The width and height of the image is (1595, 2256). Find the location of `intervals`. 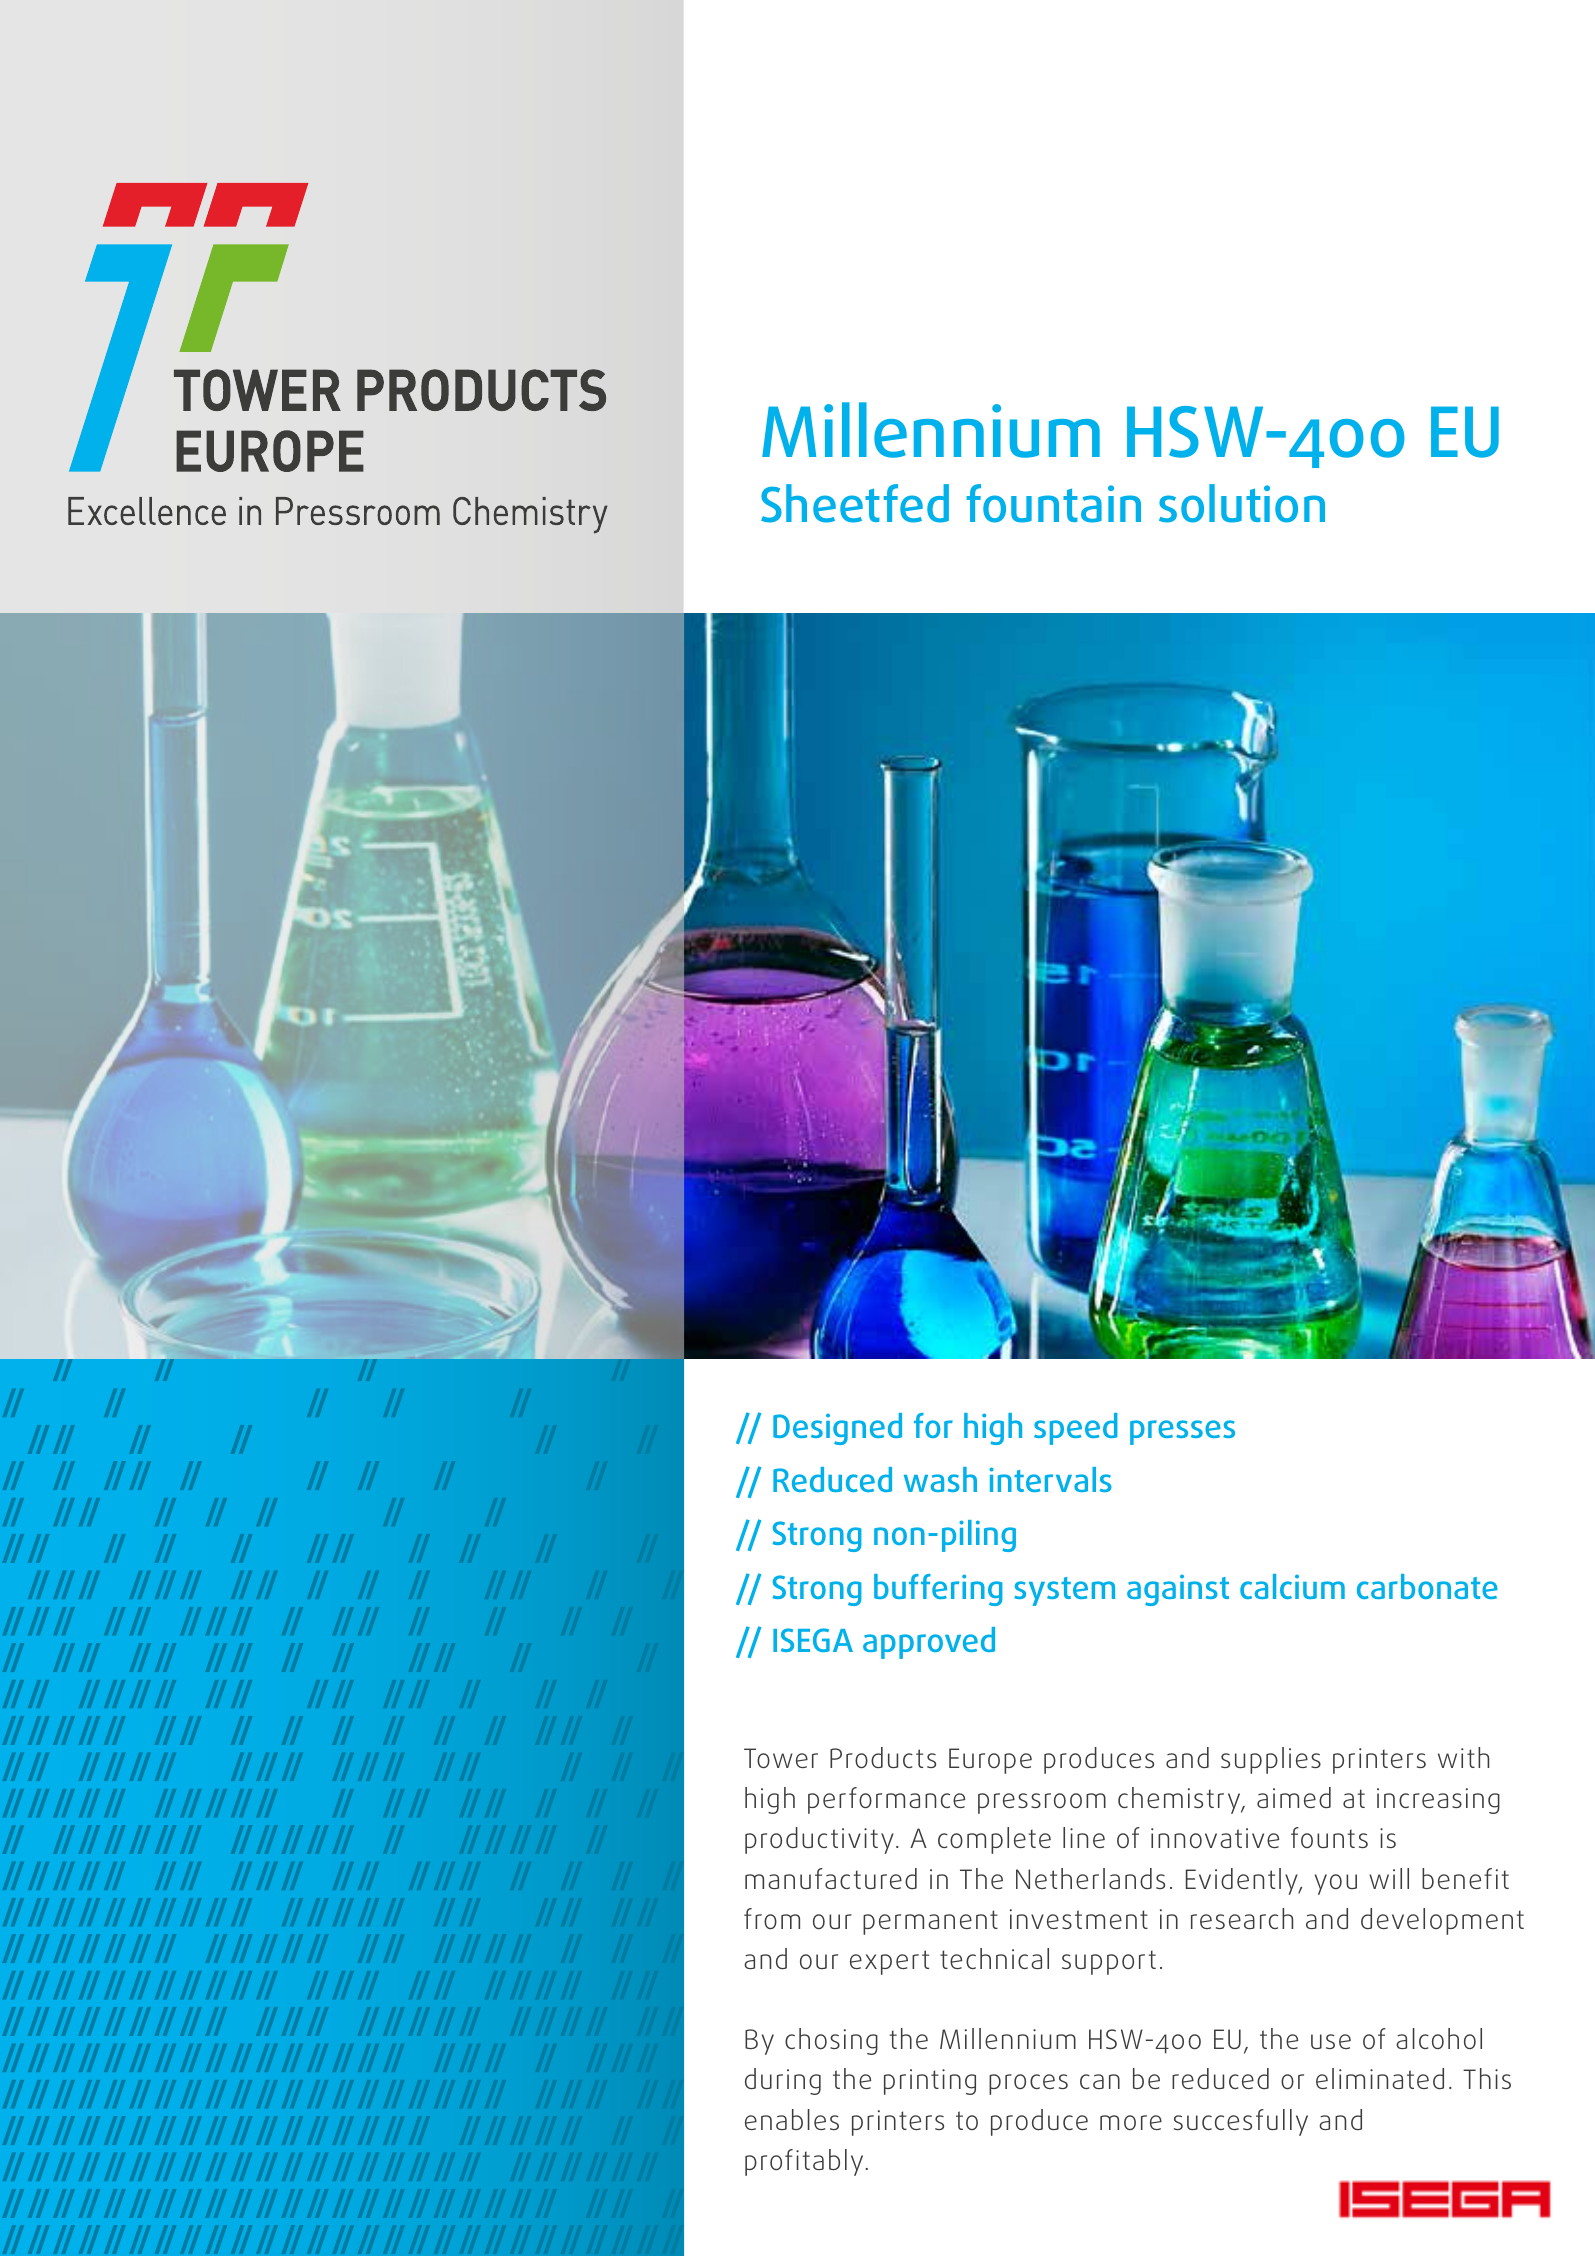

intervals is located at coordinates (1050, 1479).
